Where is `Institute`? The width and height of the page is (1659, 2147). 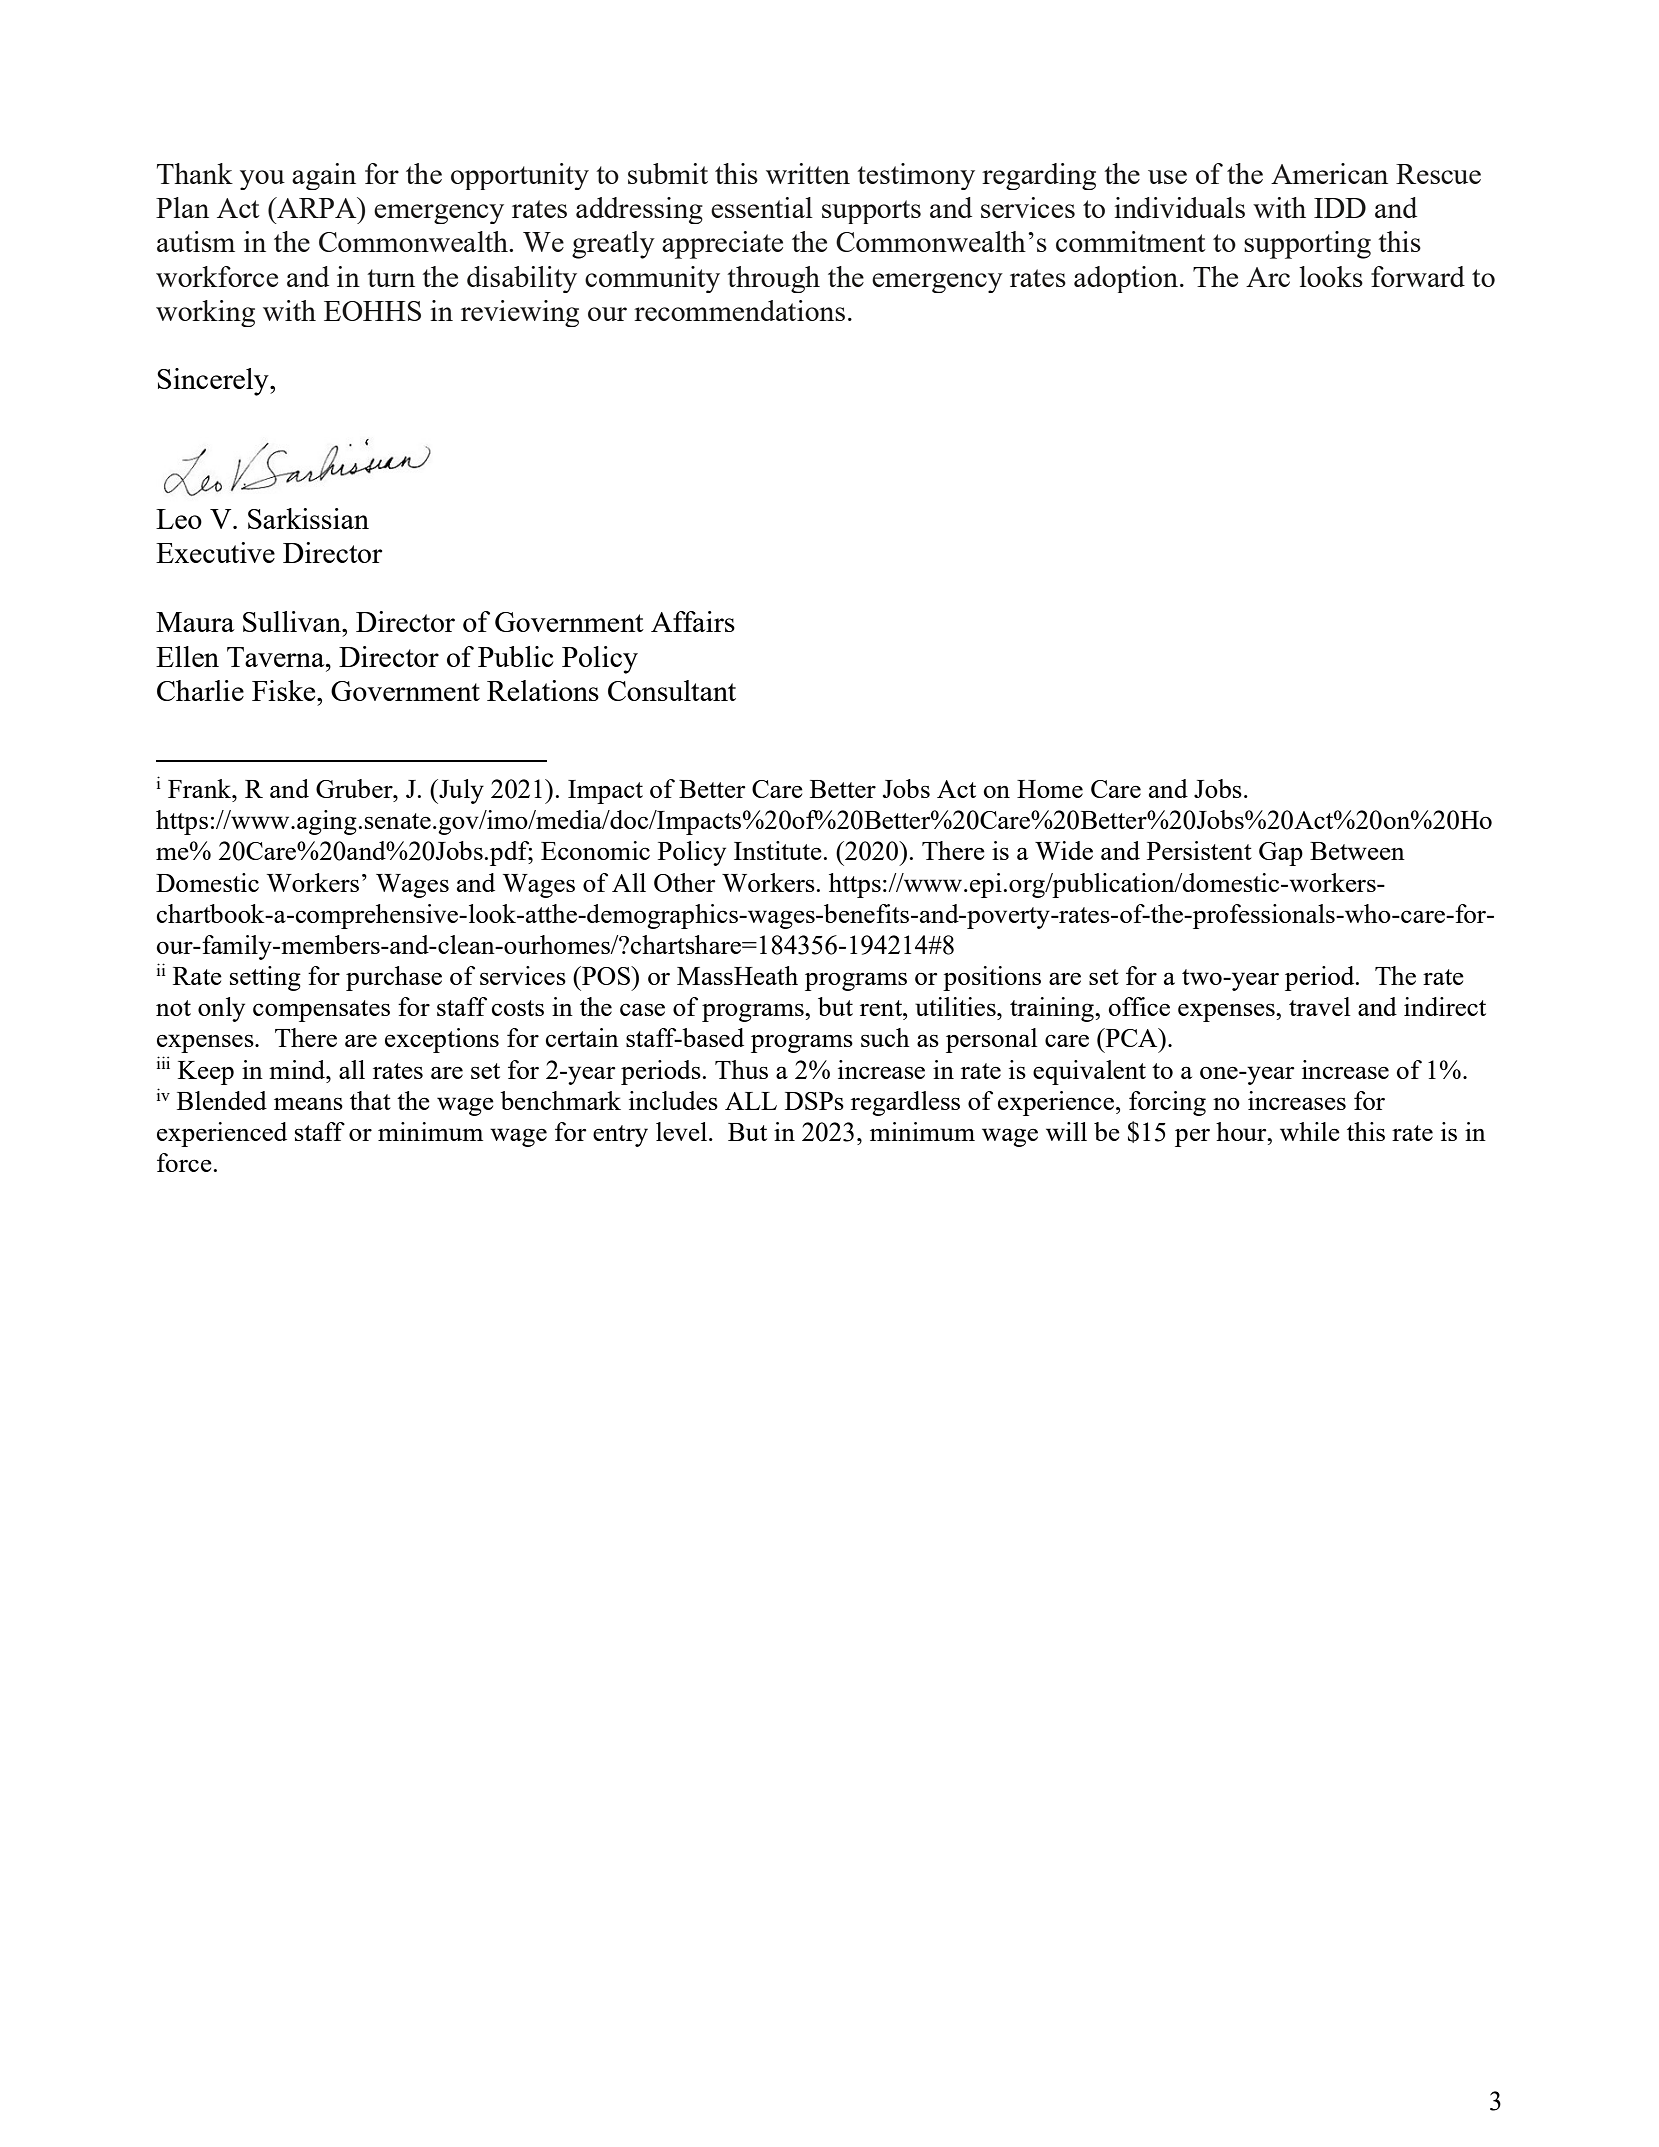 Institute is located at coordinates (778, 850).
